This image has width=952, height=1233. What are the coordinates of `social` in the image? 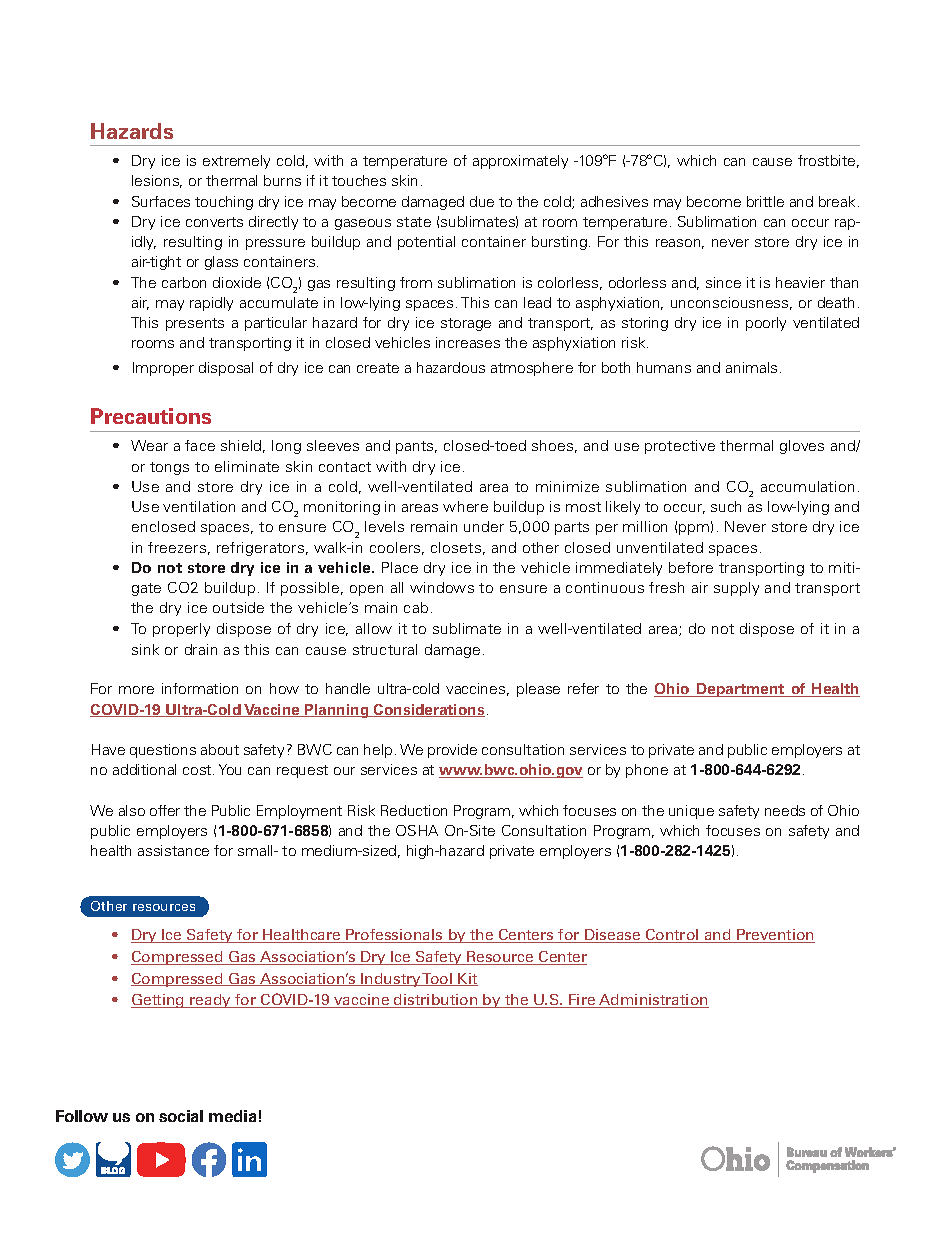 It's located at (181, 1116).
